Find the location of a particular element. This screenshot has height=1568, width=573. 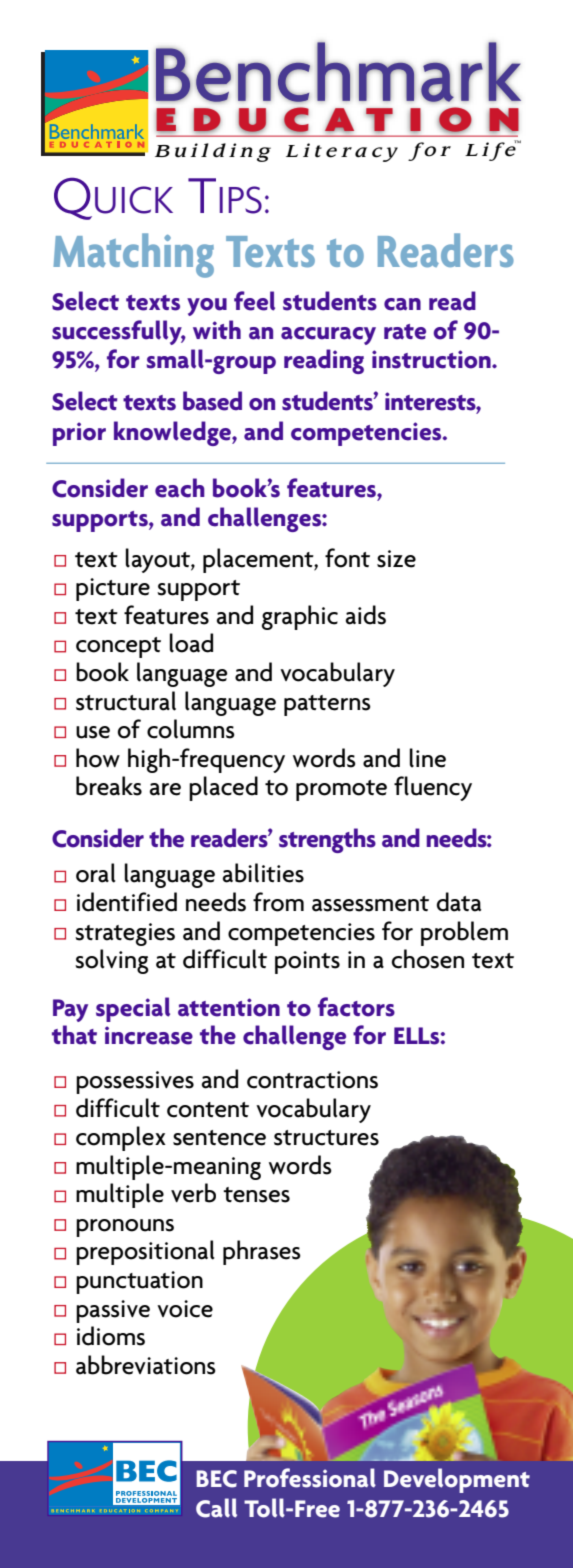

Life is located at coordinates (491, 150).
